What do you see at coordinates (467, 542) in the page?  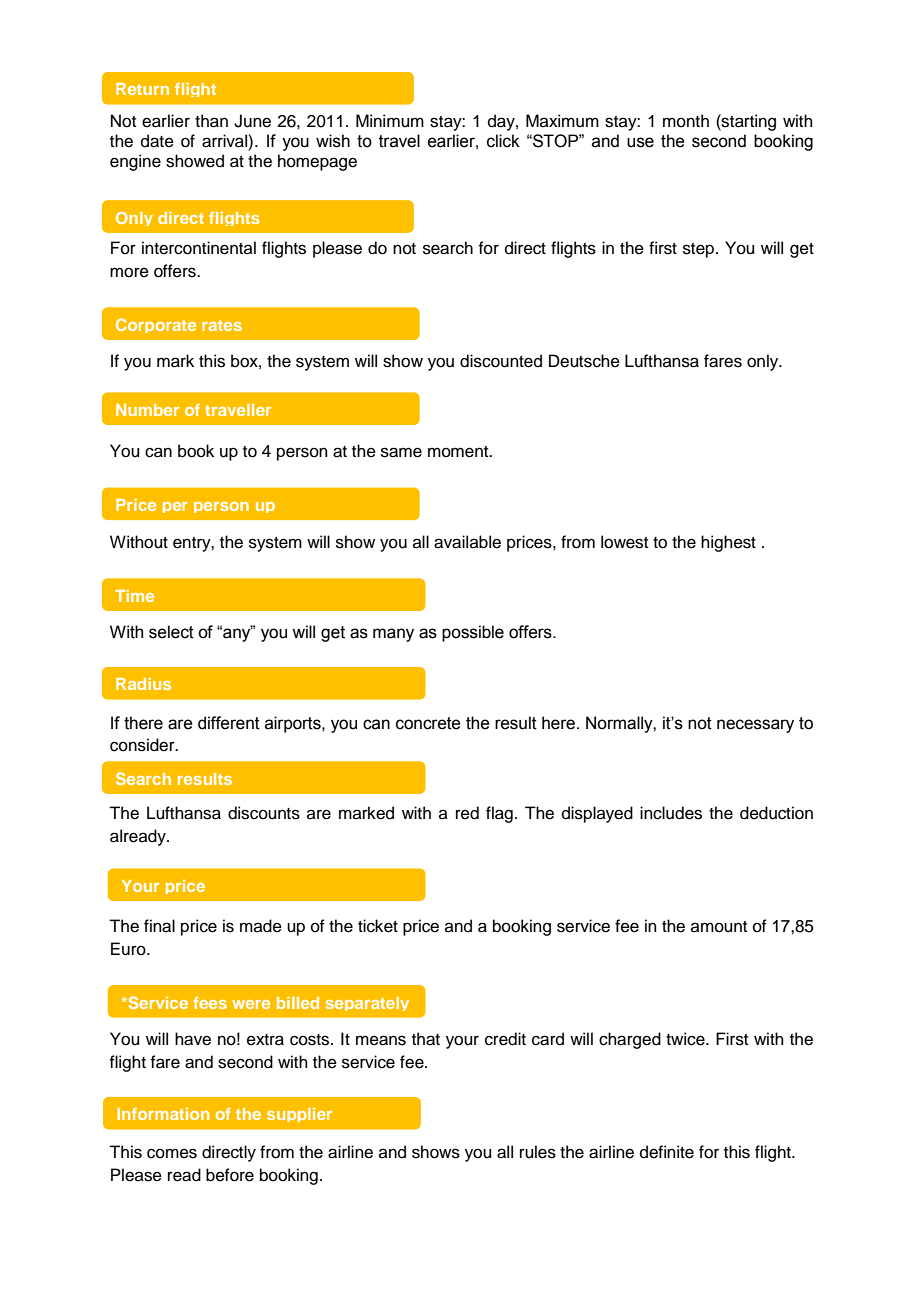 I see `available` at bounding box center [467, 542].
